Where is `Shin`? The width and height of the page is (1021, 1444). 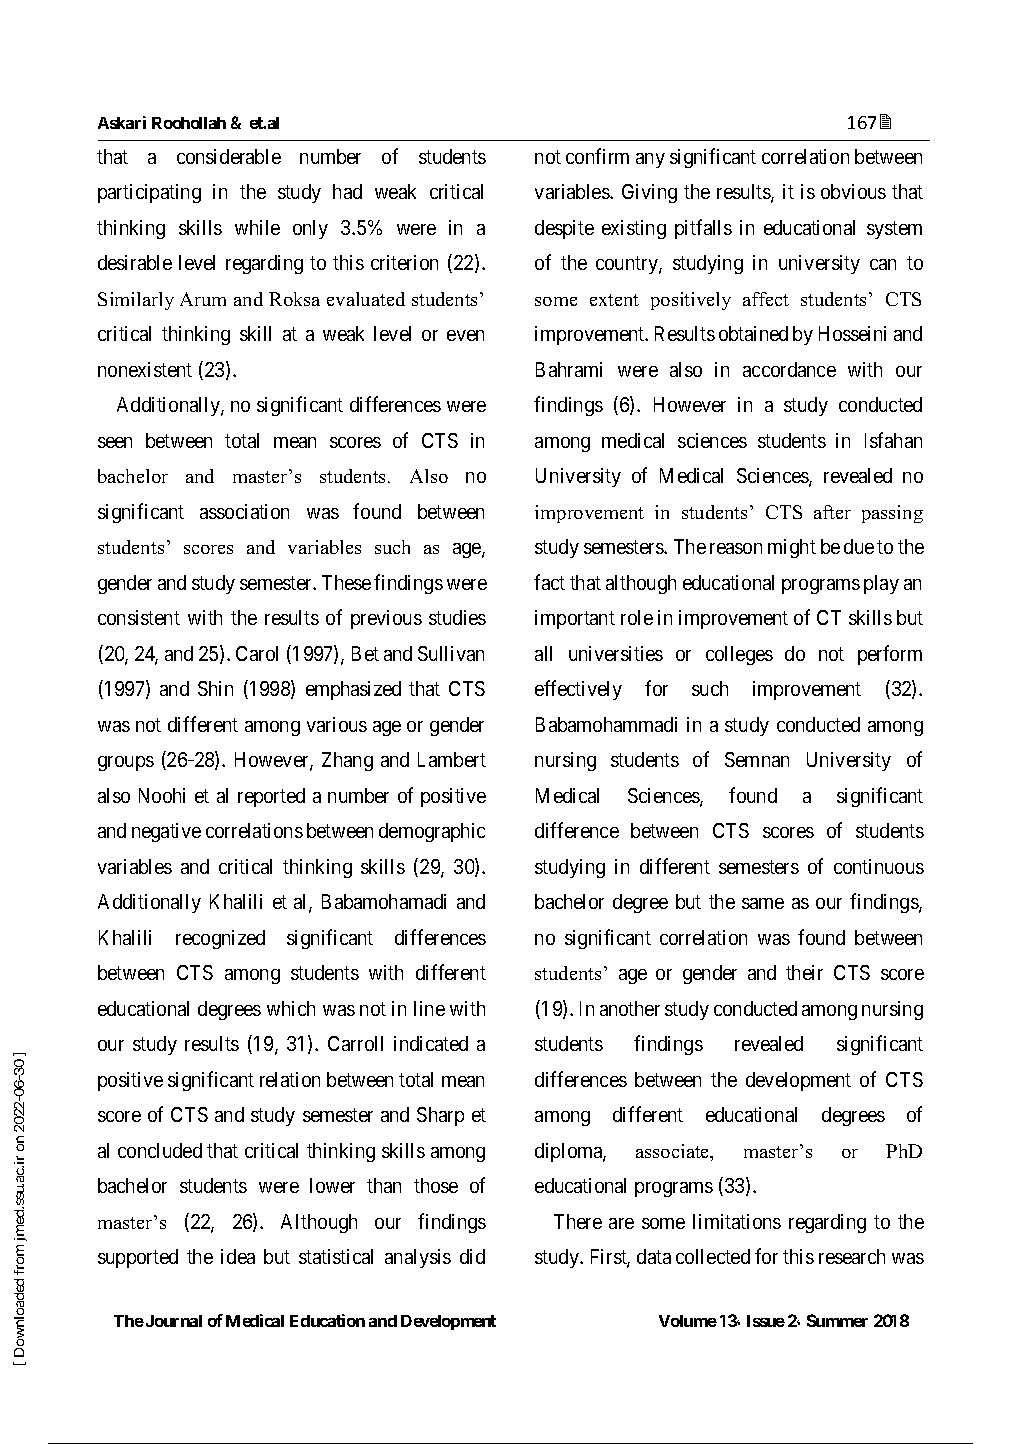 Shin is located at coordinates (215, 688).
